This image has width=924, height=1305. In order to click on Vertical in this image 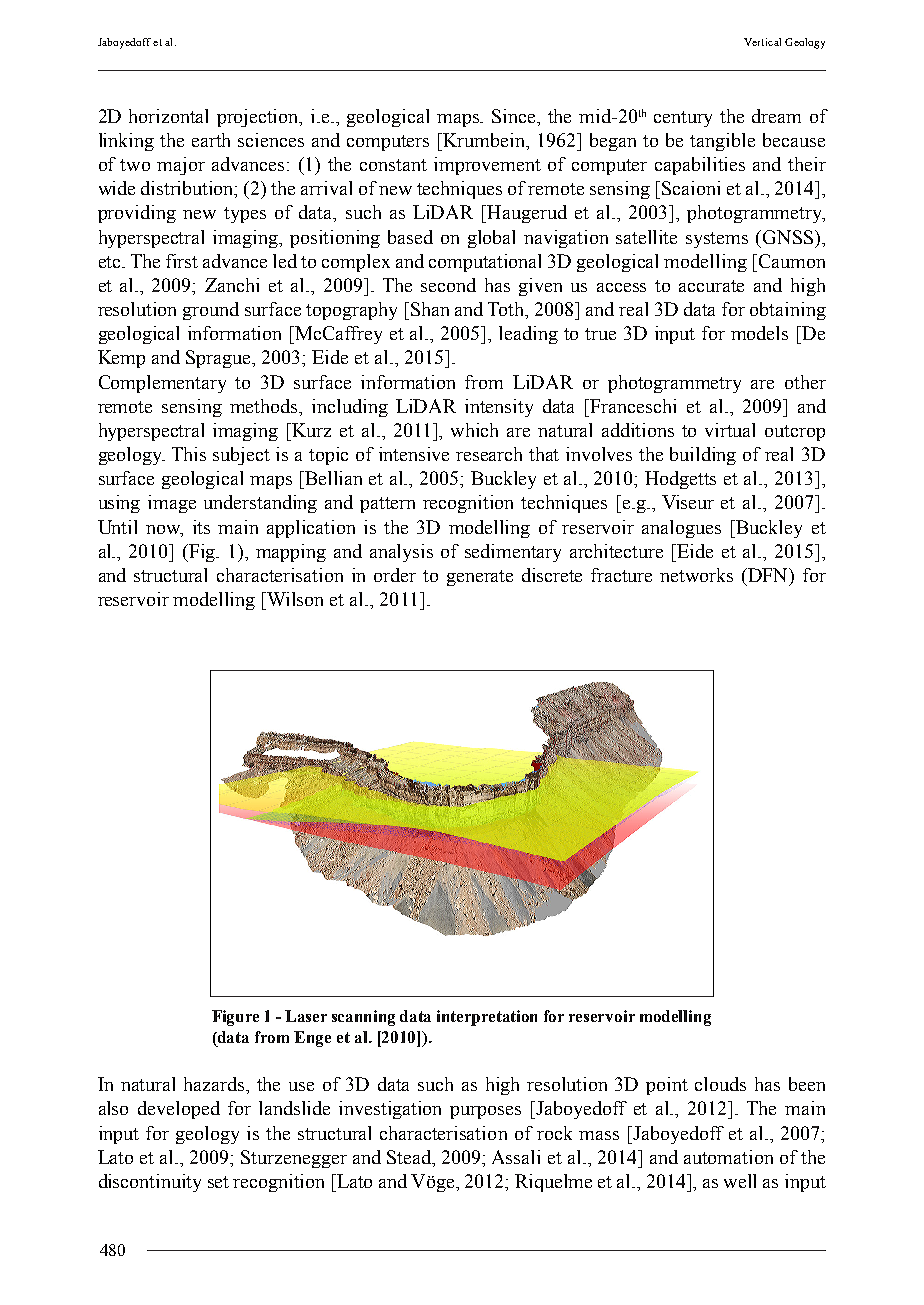, I will do `click(762, 42)`.
